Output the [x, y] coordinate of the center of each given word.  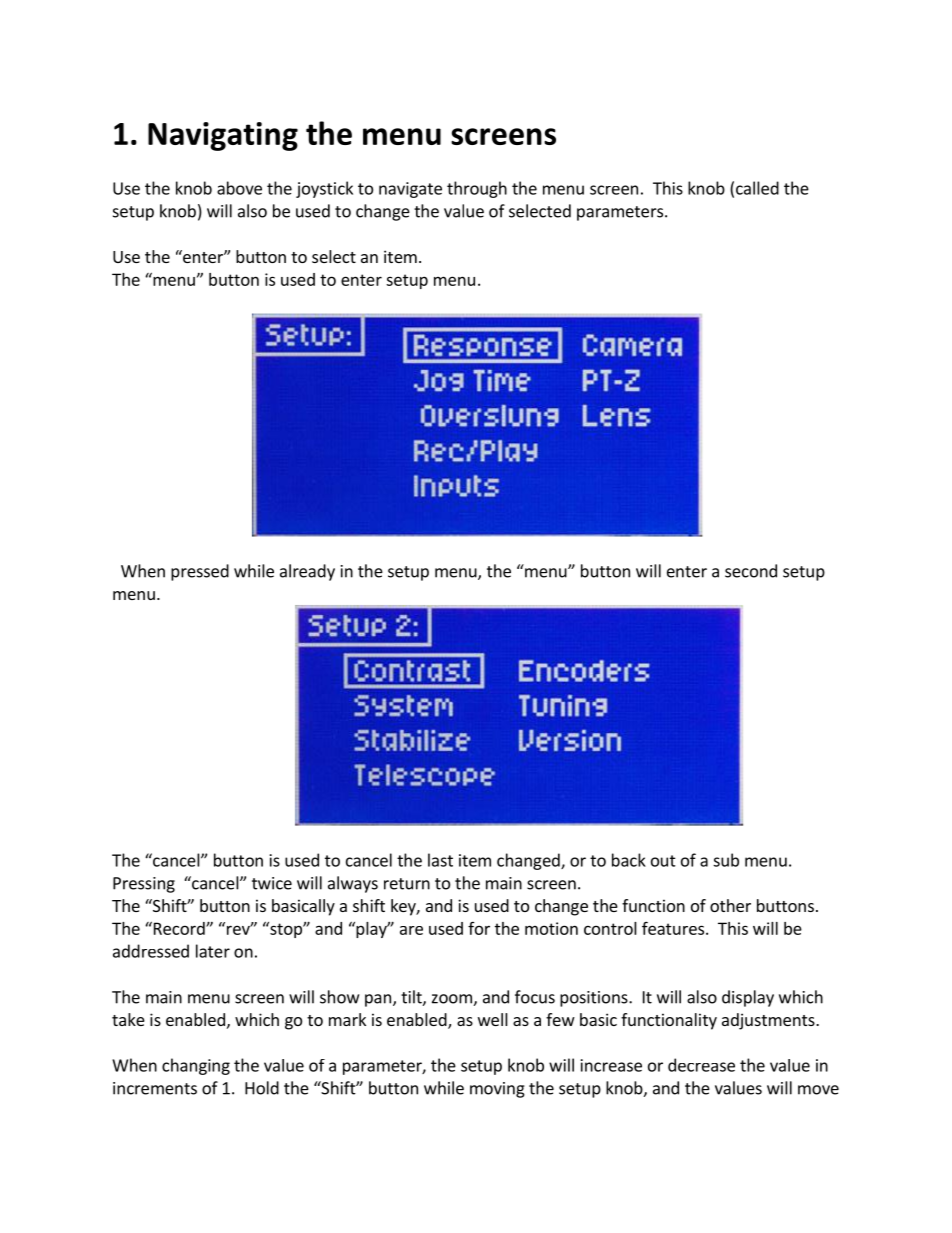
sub [726, 860]
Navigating [223, 136]
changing [196, 1066]
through [477, 189]
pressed [200, 572]
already [307, 572]
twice [272, 883]
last [440, 860]
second [751, 571]
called [757, 188]
